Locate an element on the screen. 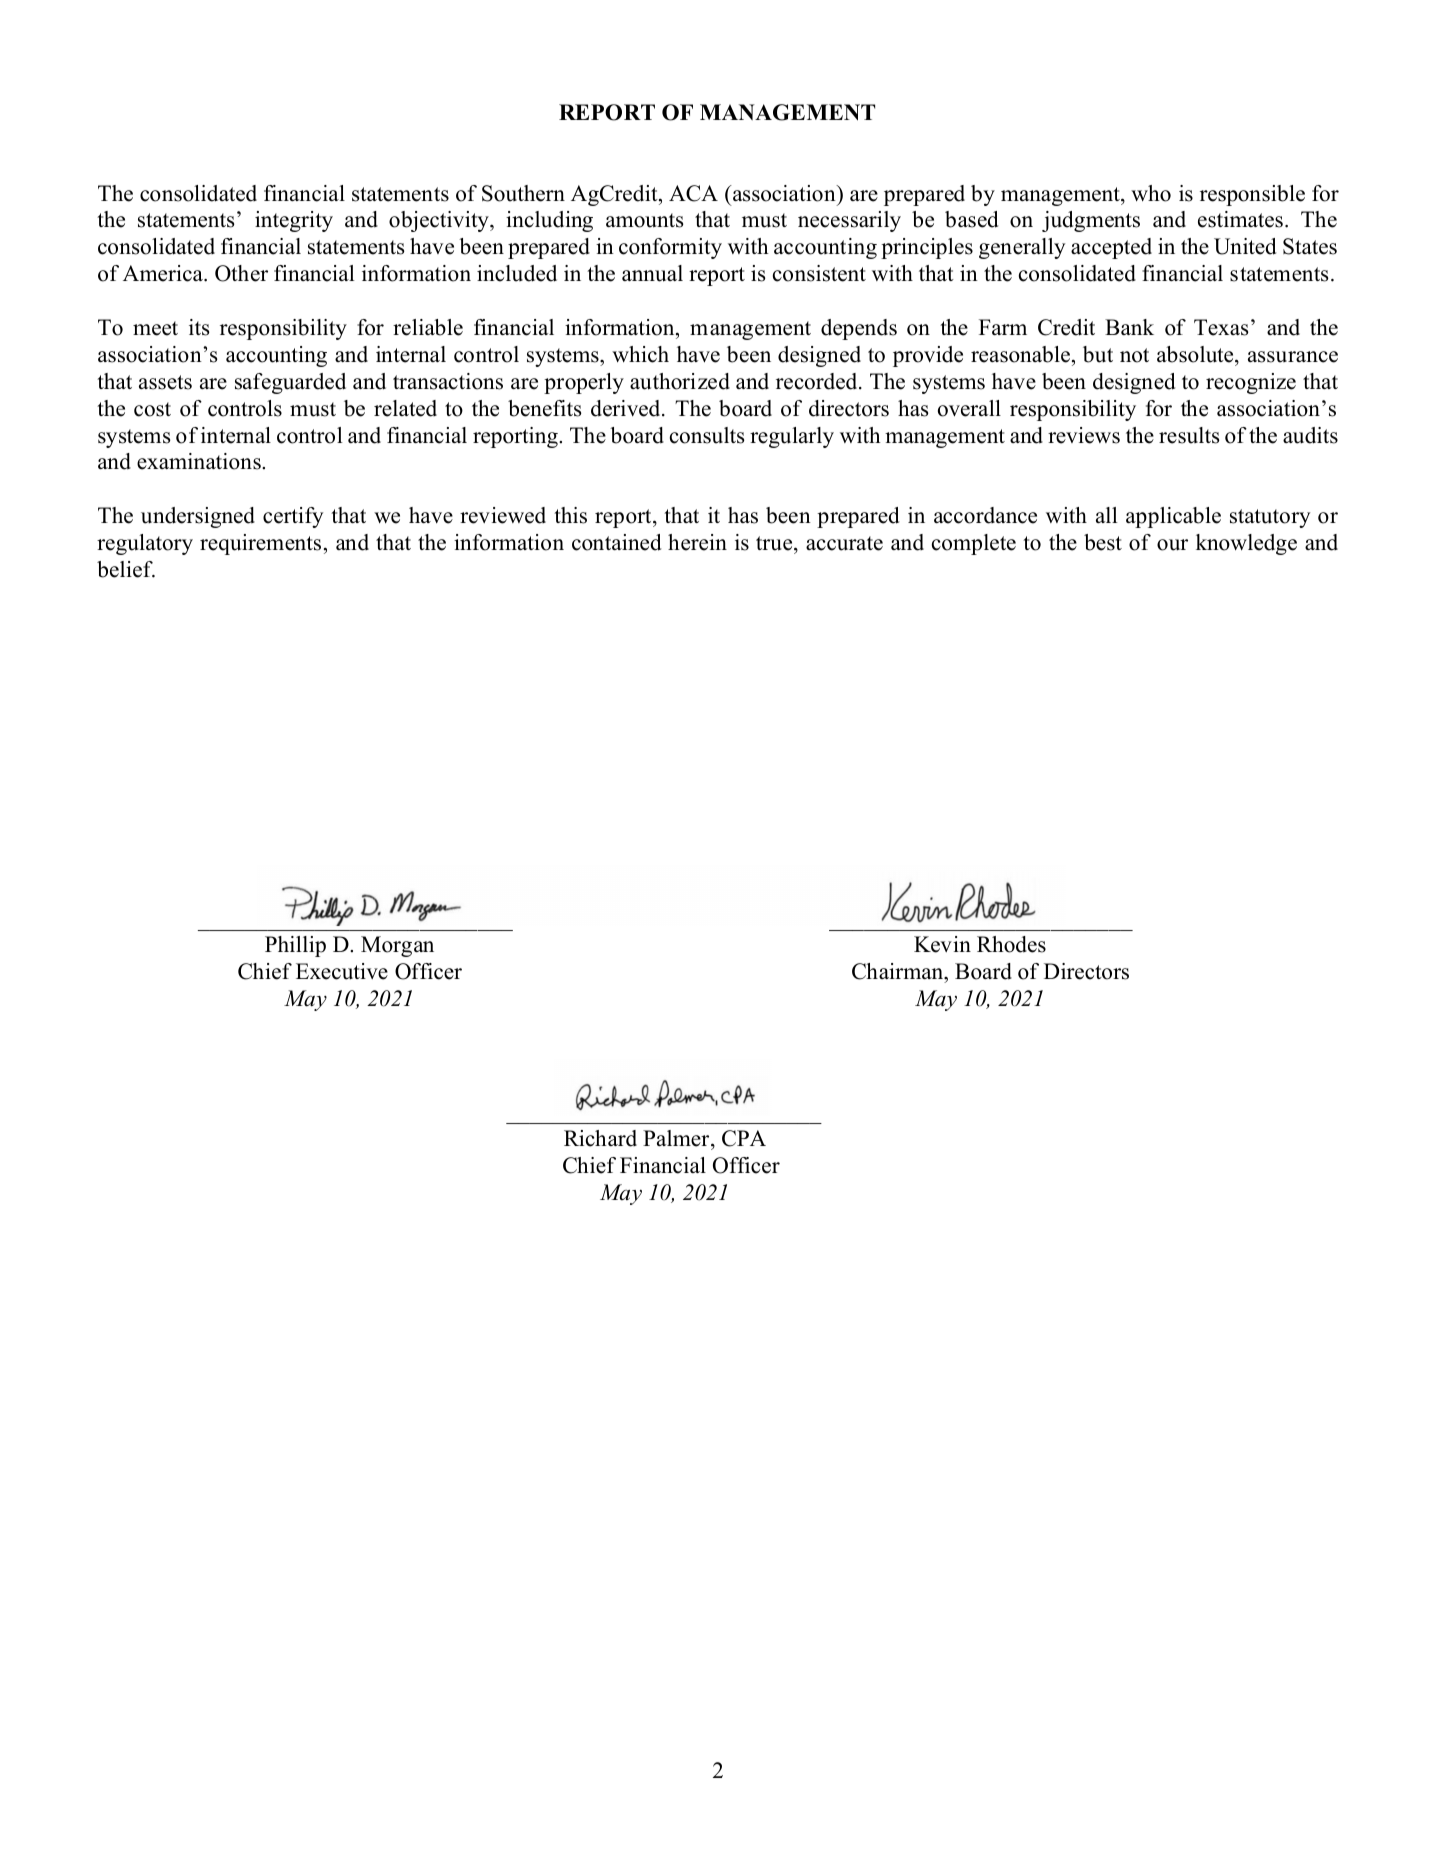 The width and height of the screenshot is (1436, 1858). estimates is located at coordinates (1240, 219).
